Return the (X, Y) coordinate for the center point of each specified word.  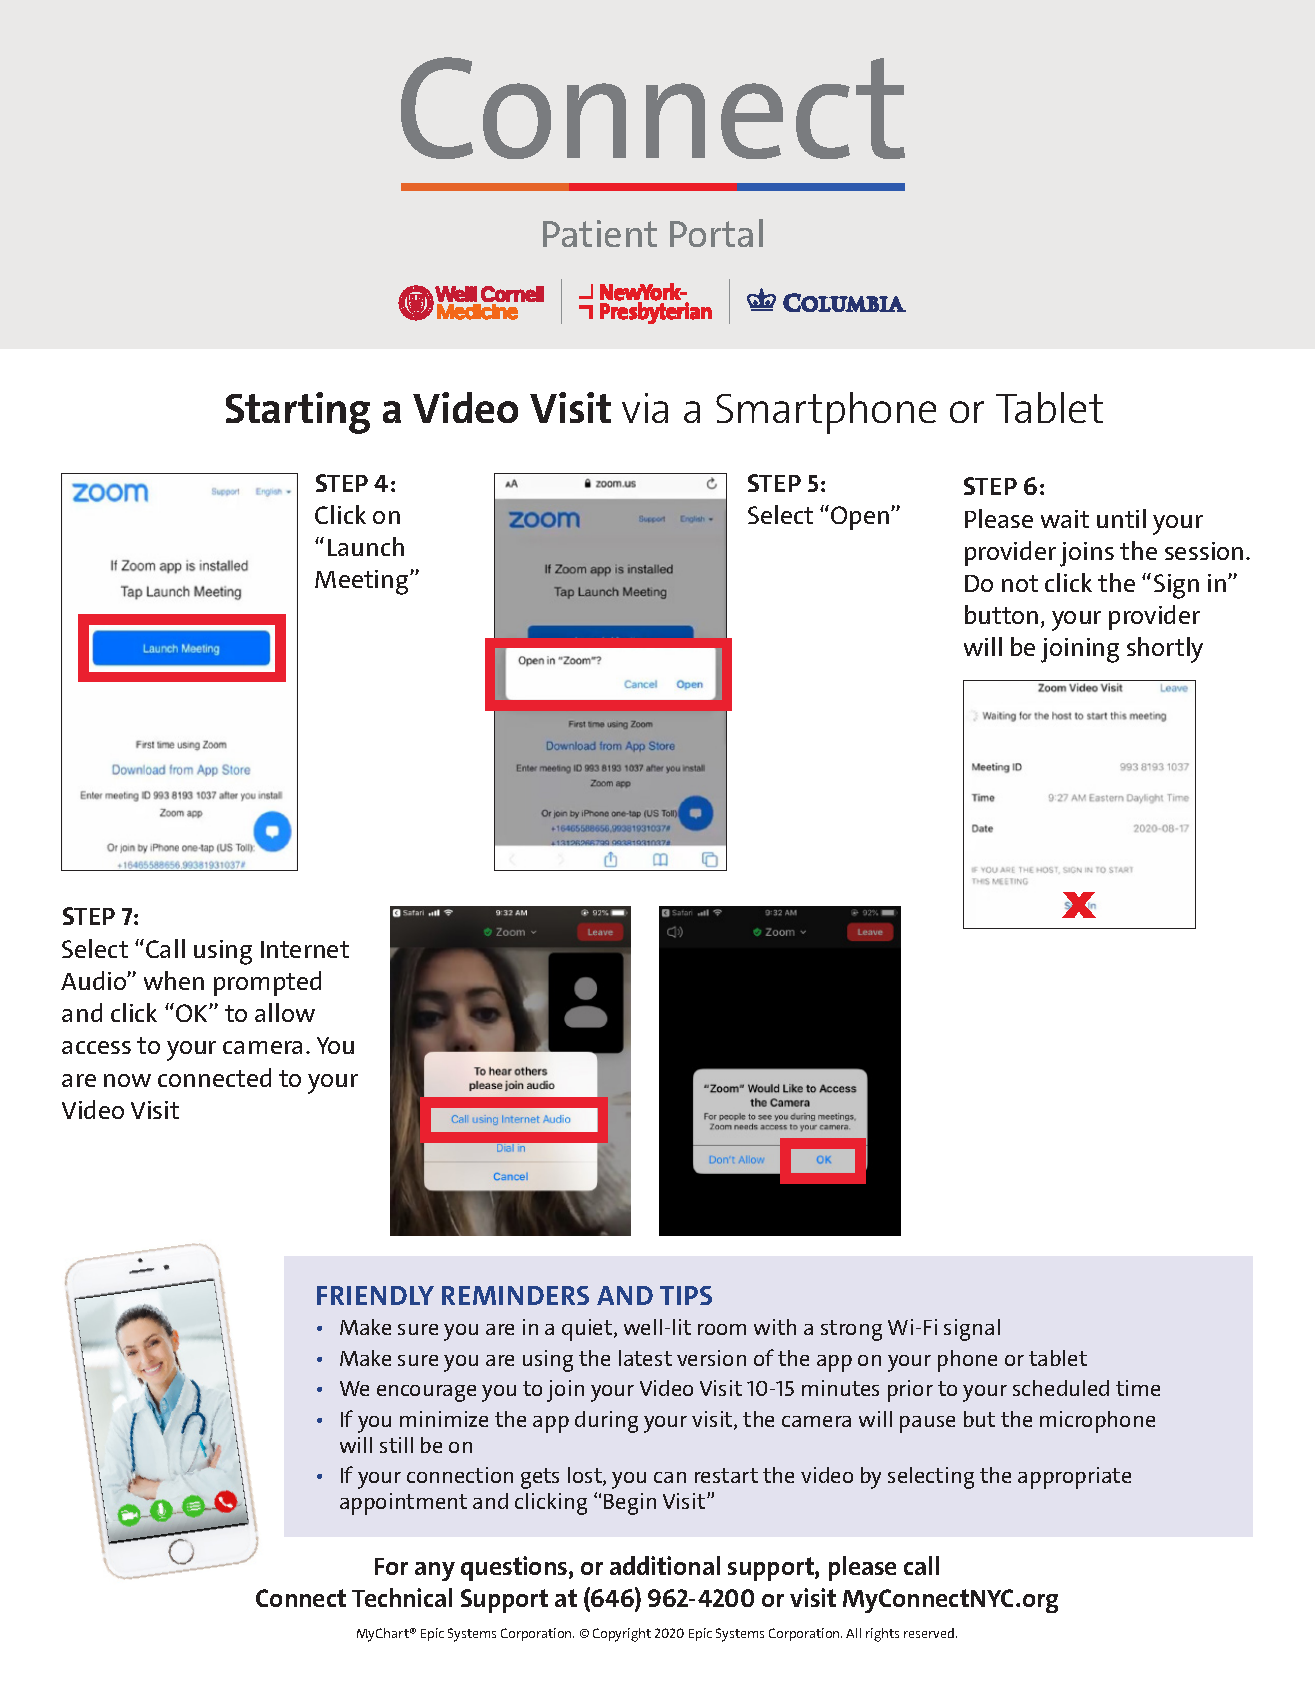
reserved (930, 1633)
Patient (600, 233)
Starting (298, 413)
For (391, 1566)
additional (665, 1565)
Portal (716, 233)
